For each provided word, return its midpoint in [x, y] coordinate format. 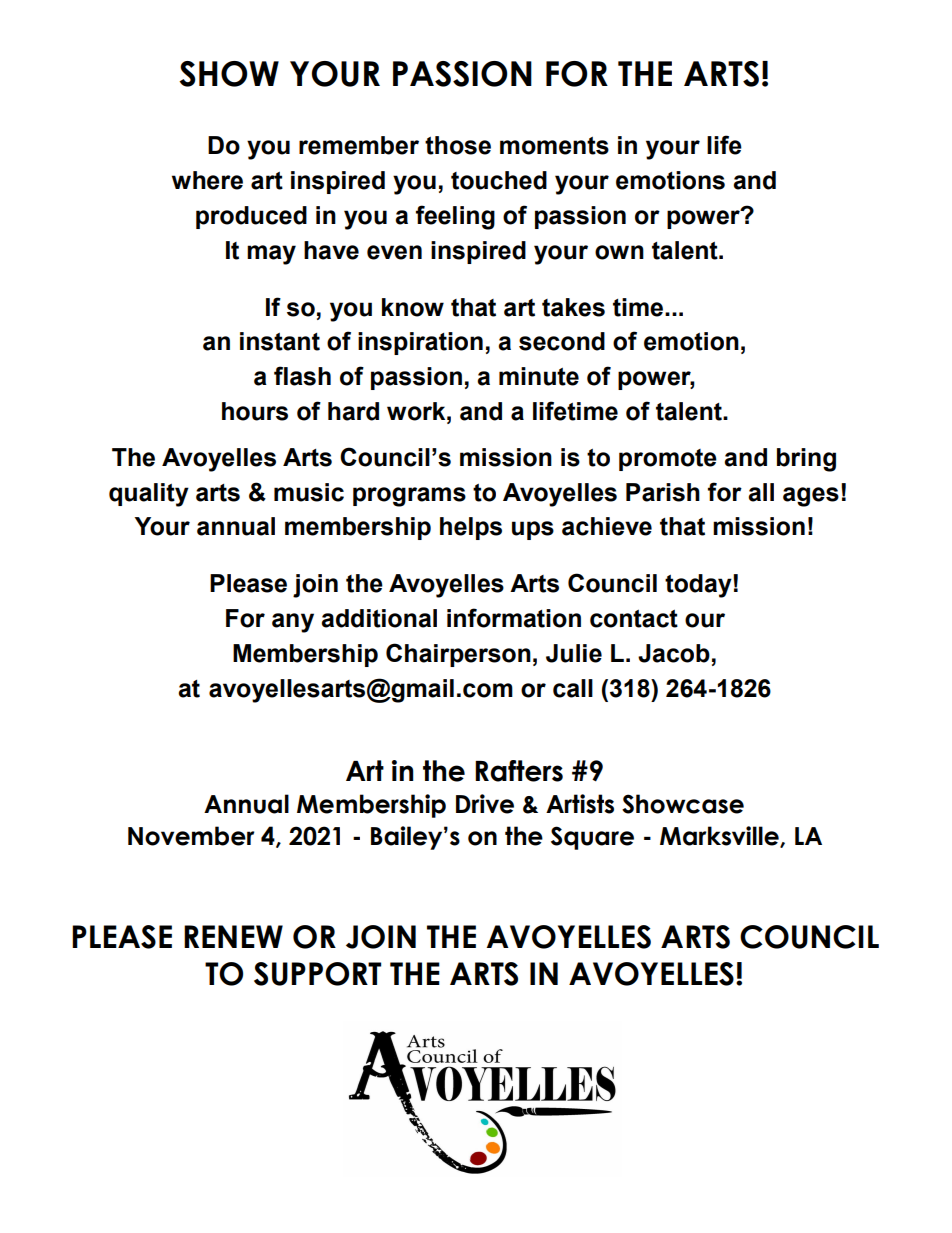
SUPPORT [317, 974]
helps [471, 528]
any [293, 623]
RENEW [233, 936]
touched [499, 180]
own [619, 252]
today [699, 586]
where [207, 180]
